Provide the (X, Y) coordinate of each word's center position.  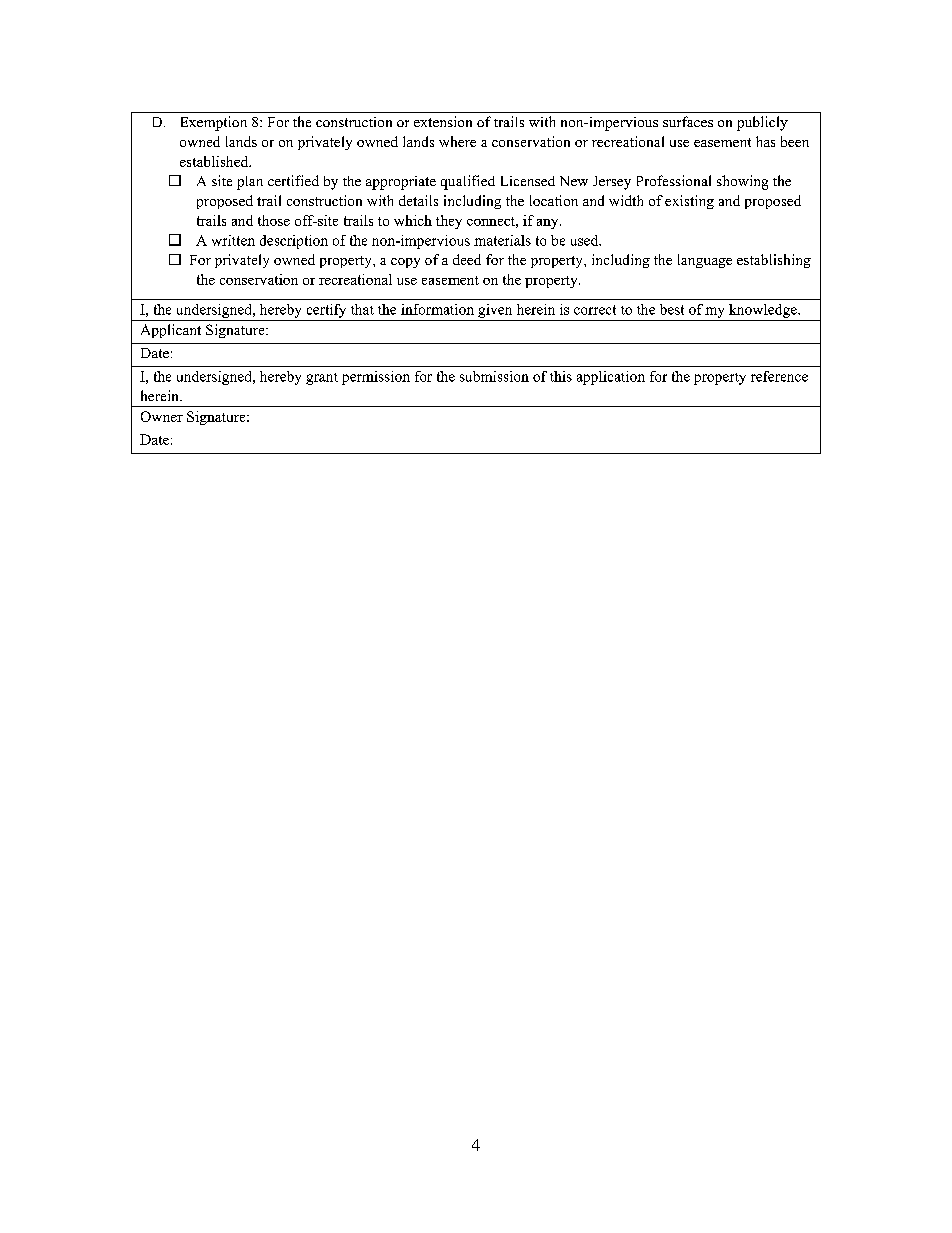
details (418, 200)
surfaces (688, 121)
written (233, 240)
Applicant (171, 331)
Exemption (214, 123)
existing (689, 202)
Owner (162, 416)
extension (443, 121)
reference (779, 376)
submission (494, 376)
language (705, 261)
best (672, 309)
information (437, 309)
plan (250, 183)
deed (467, 259)
